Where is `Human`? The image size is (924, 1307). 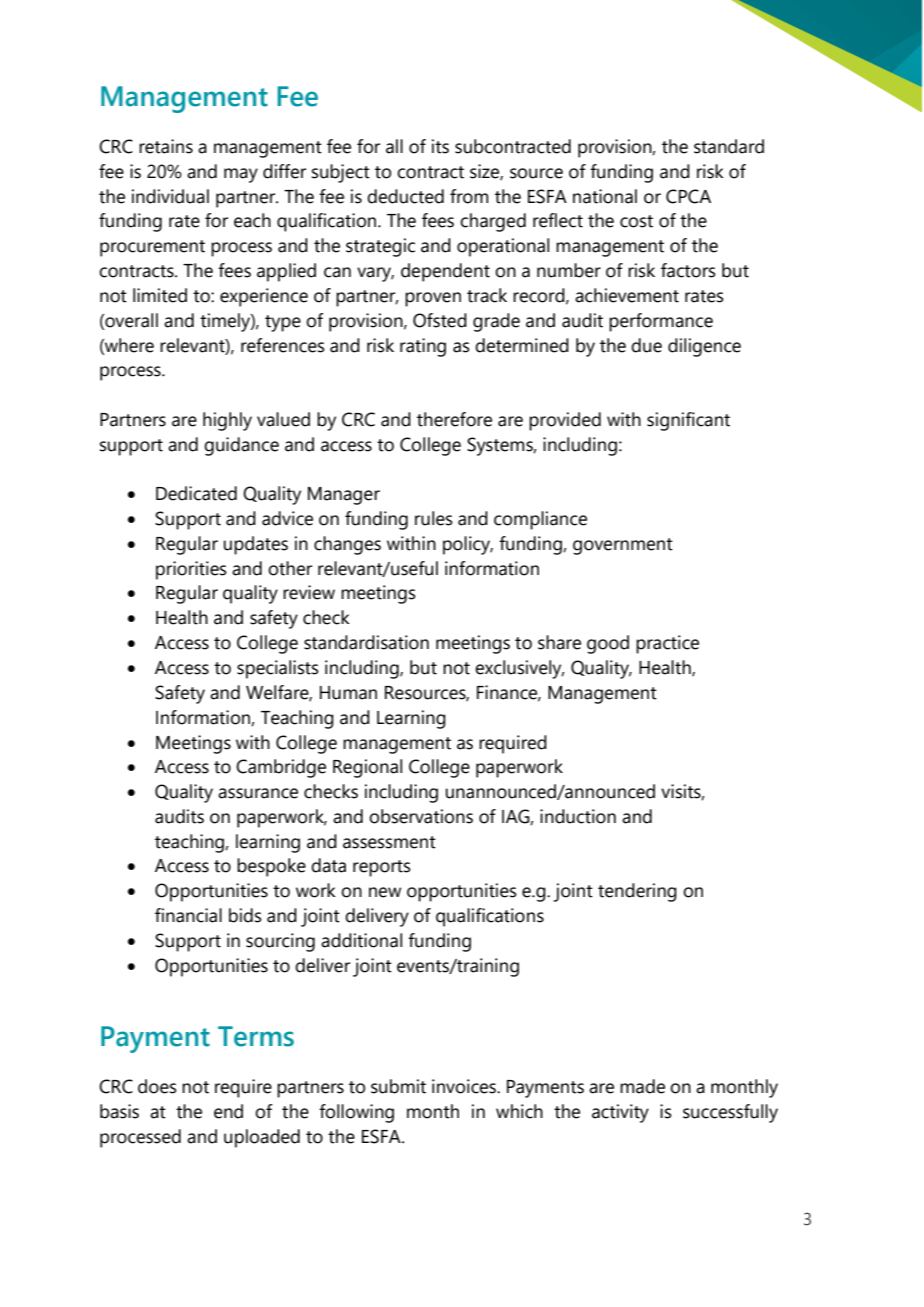 Human is located at coordinates (348, 693).
